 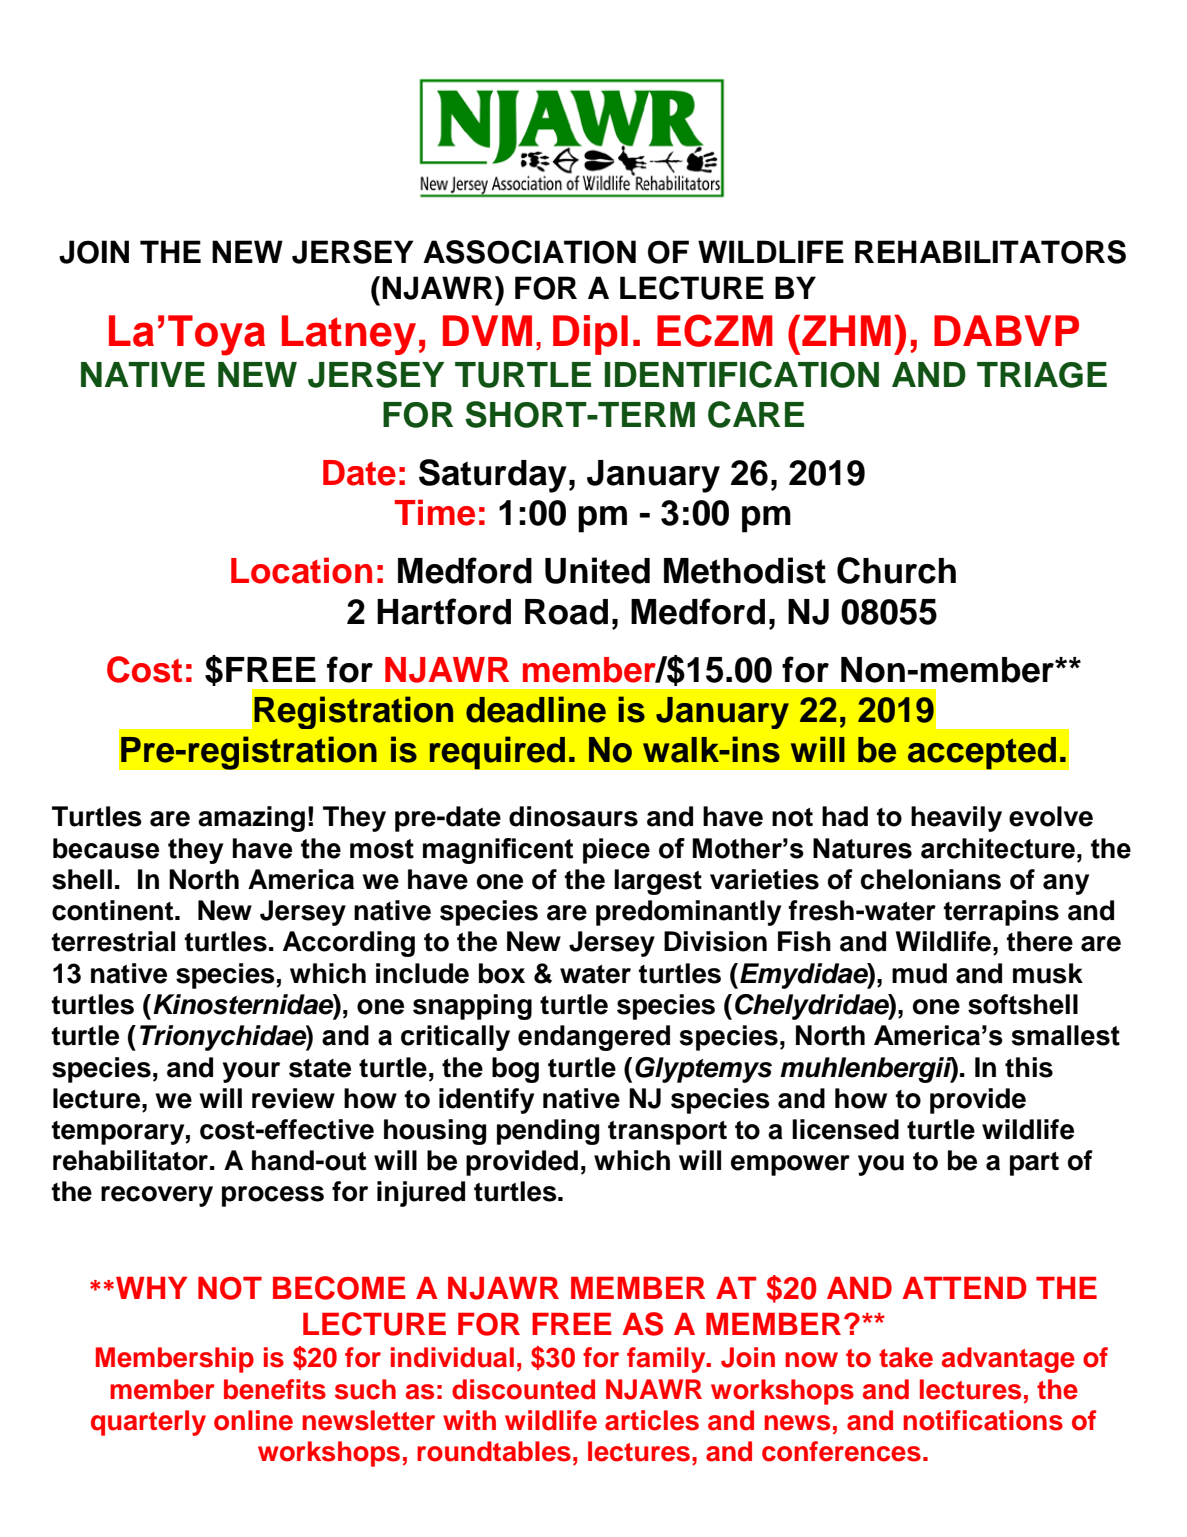 What do you see at coordinates (251, 819) in the screenshot?
I see `amazing` at bounding box center [251, 819].
